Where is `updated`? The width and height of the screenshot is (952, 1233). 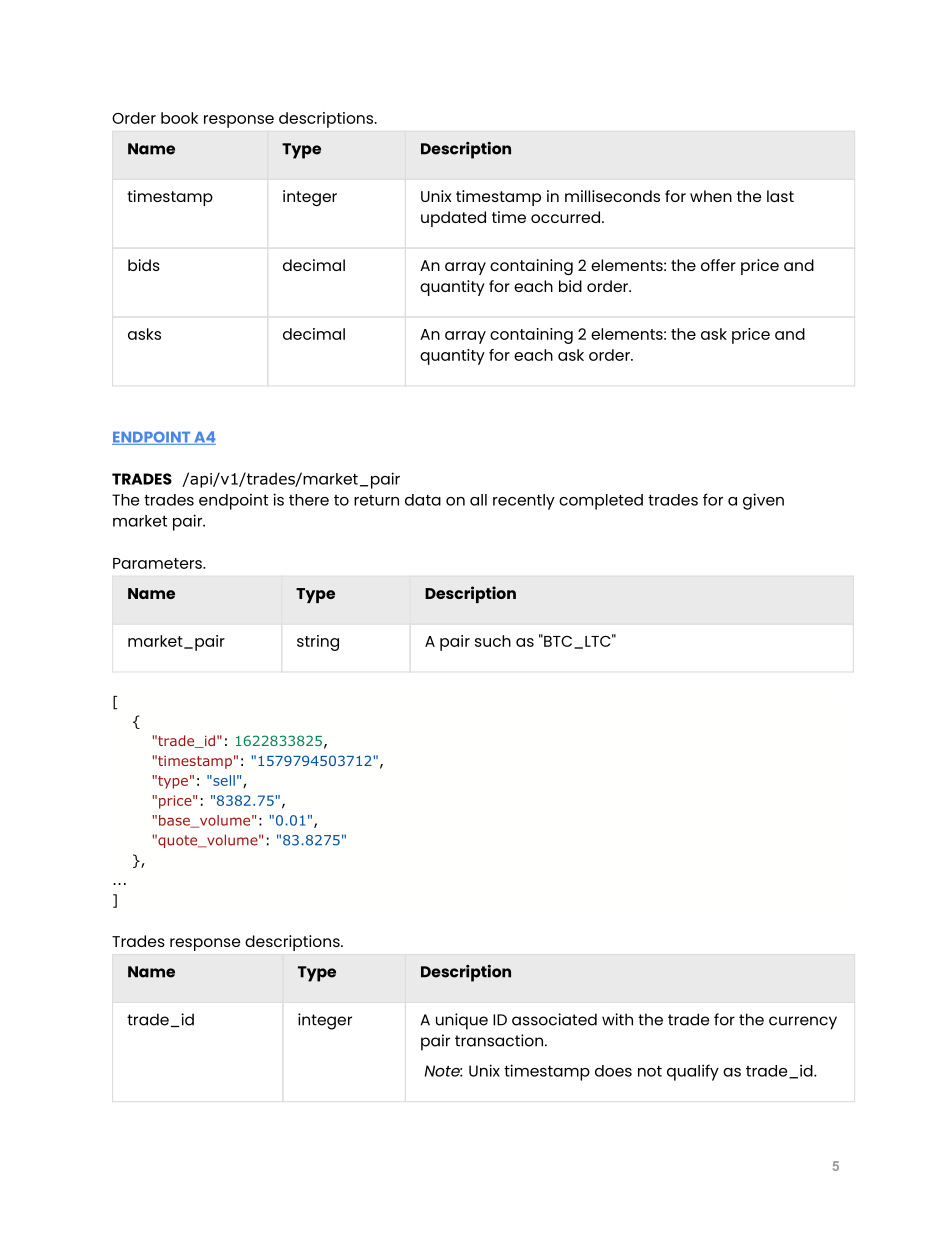 updated is located at coordinates (453, 219).
